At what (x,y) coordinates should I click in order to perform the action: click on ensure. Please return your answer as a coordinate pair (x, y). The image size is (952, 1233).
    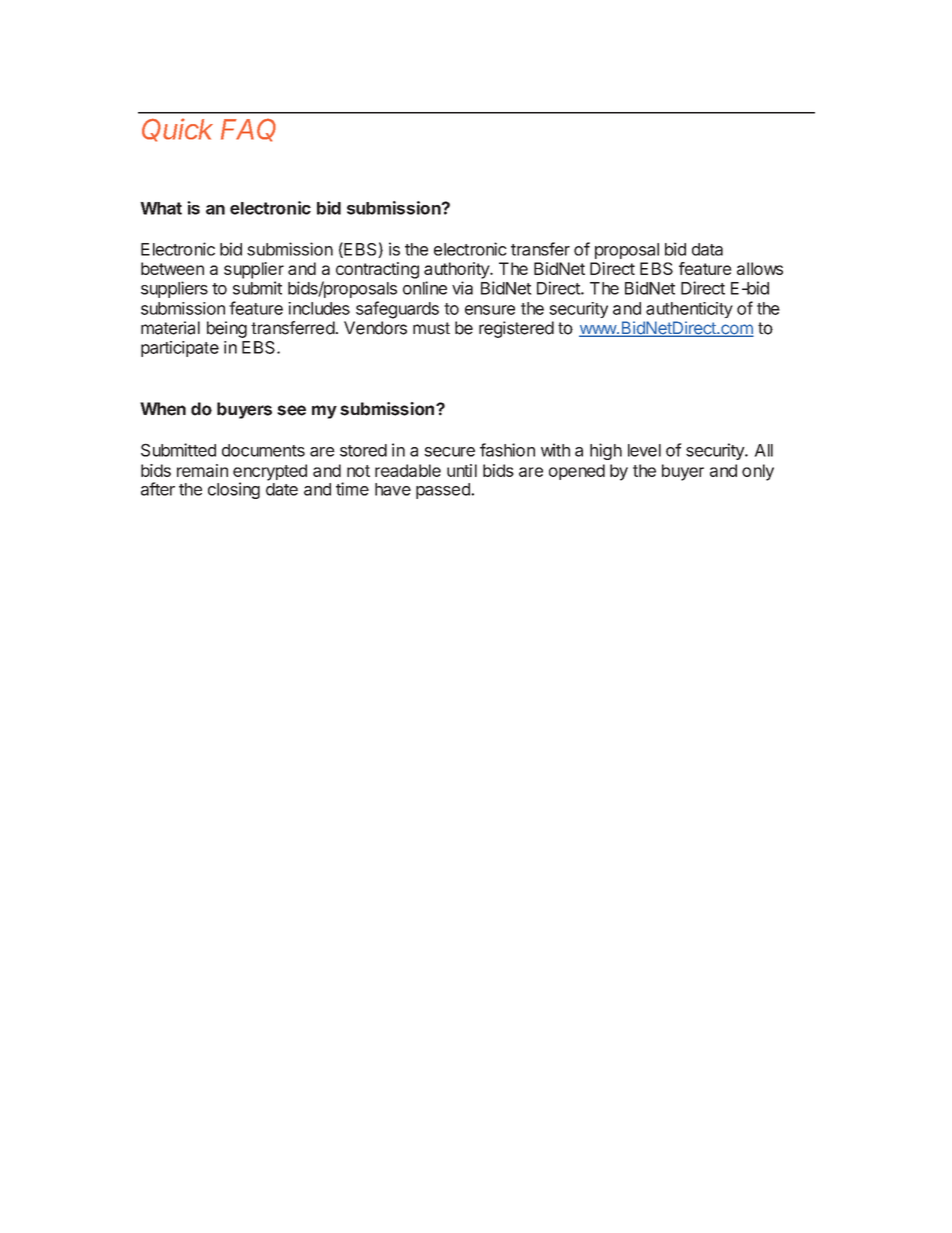
    Looking at the image, I should click on (490, 310).
